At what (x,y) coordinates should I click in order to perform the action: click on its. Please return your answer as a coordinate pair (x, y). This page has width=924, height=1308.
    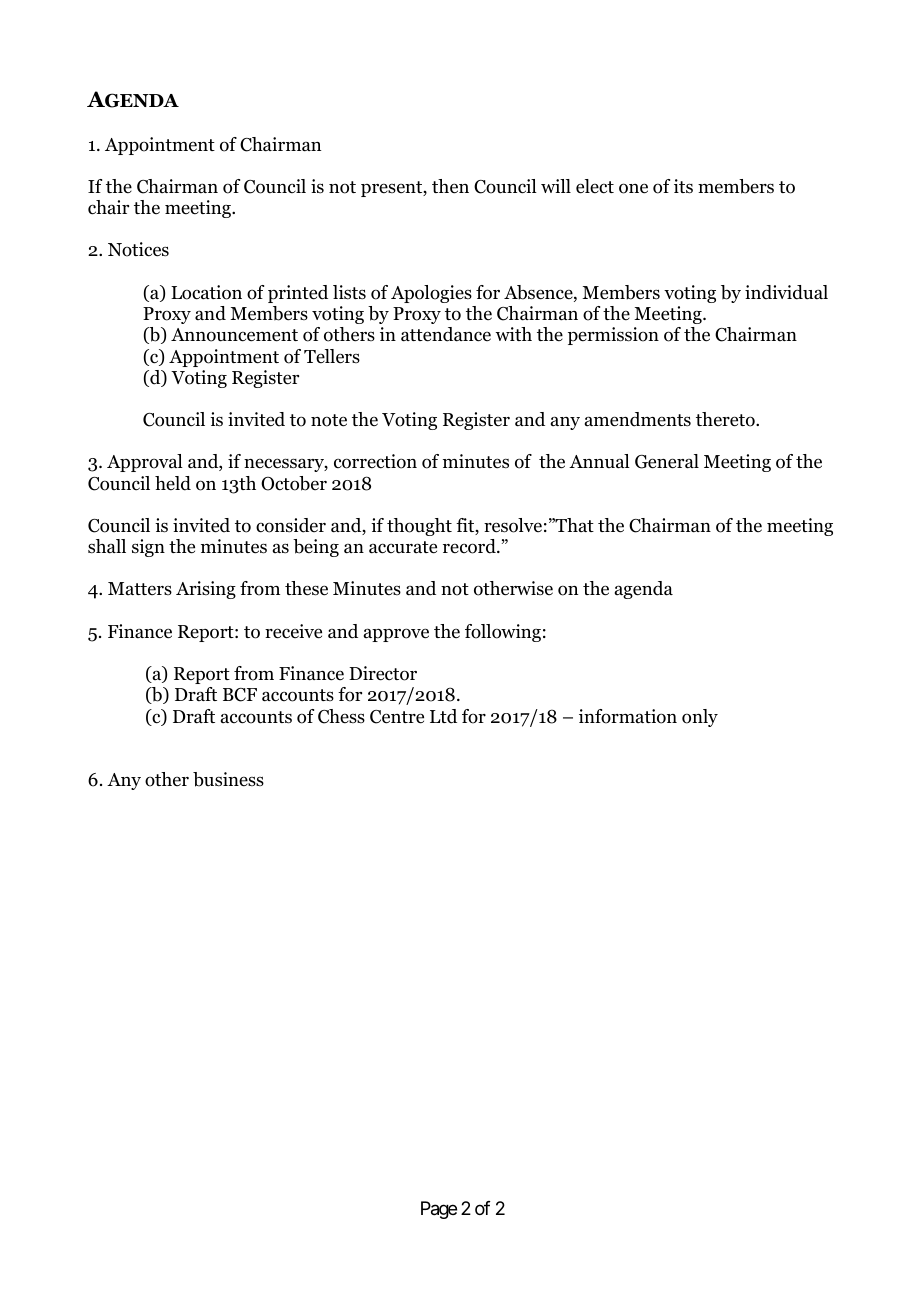
    Looking at the image, I should click on (683, 186).
